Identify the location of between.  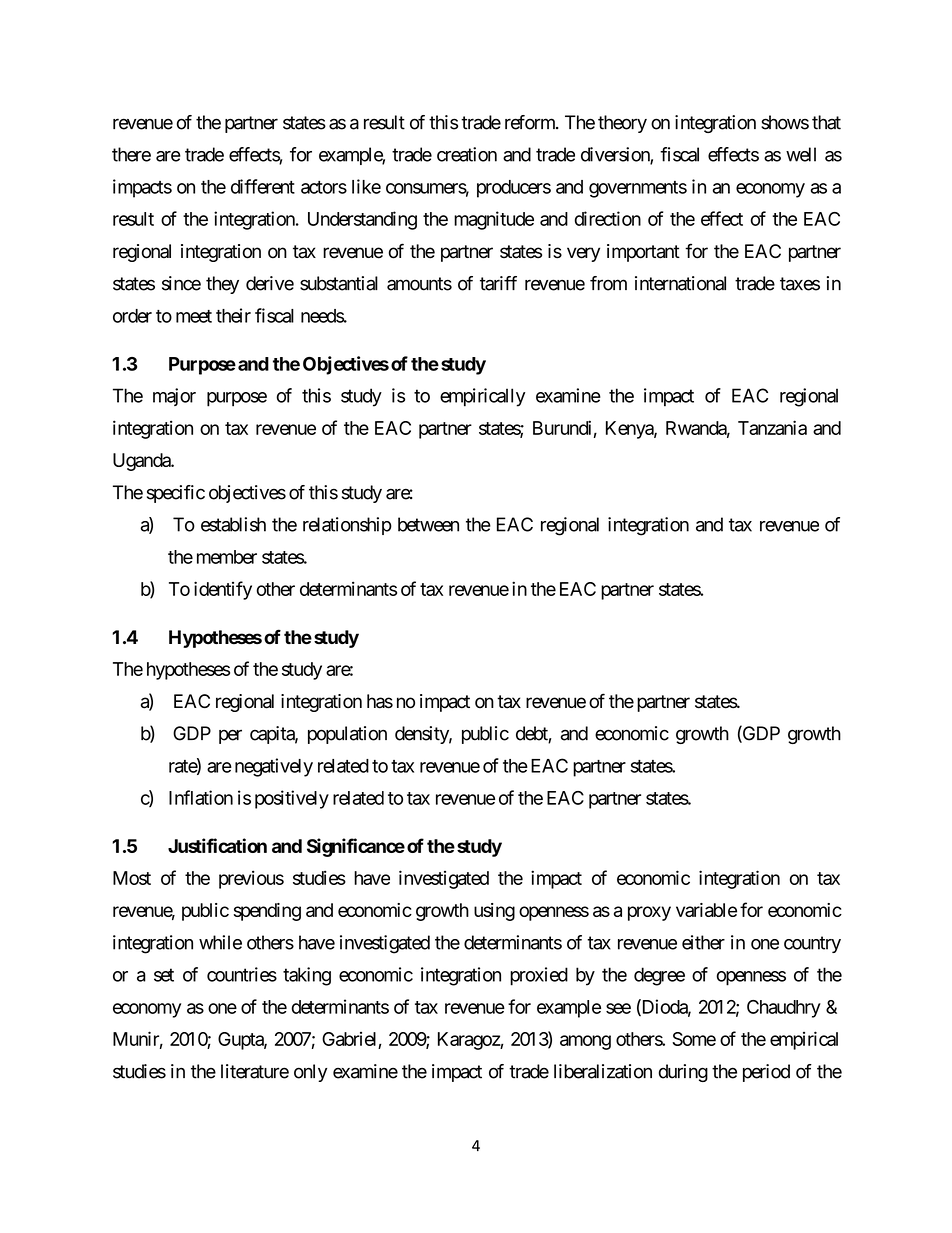
(428, 524).
